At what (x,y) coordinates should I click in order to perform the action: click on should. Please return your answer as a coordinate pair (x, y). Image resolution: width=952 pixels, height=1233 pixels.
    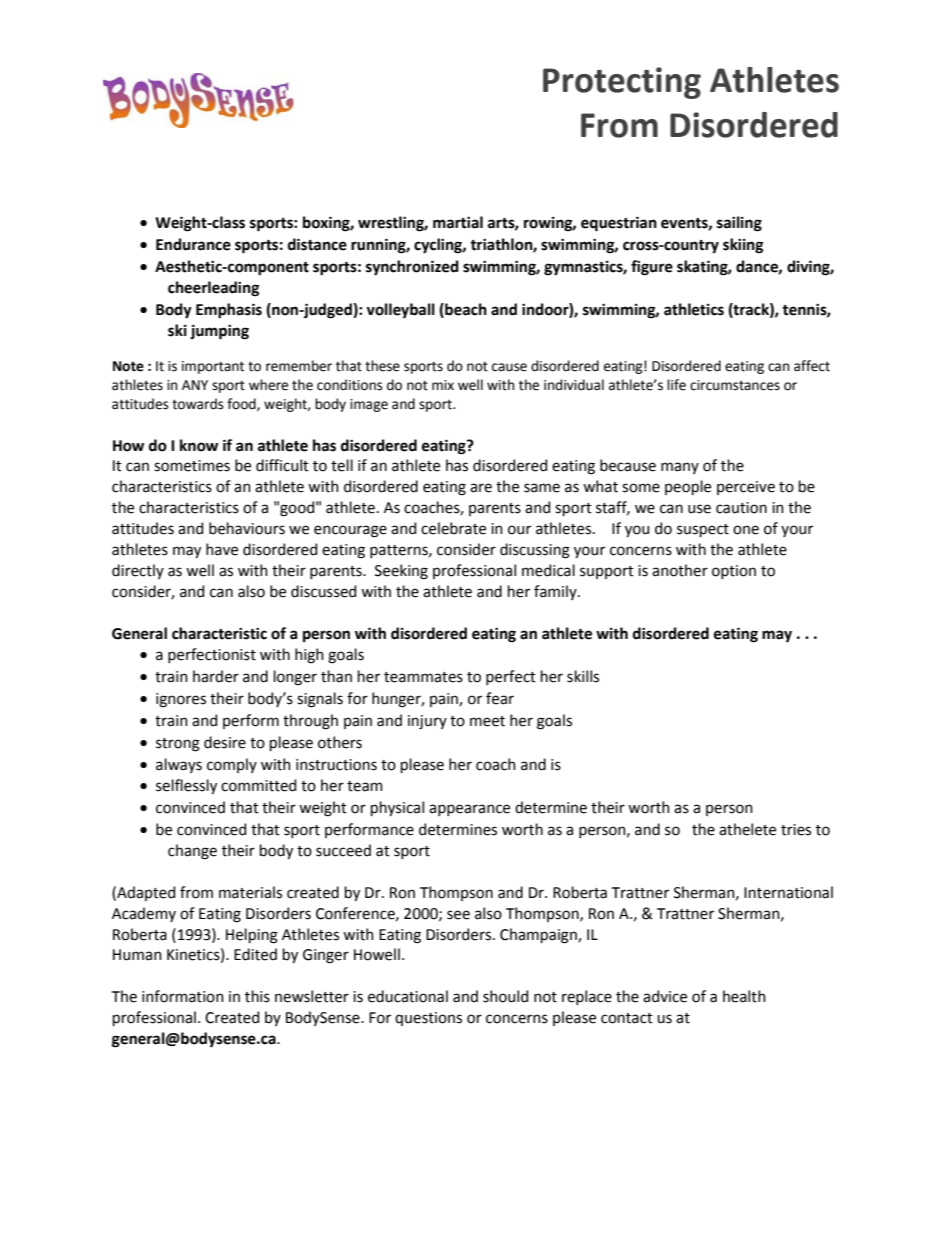
    Looking at the image, I should click on (505, 996).
